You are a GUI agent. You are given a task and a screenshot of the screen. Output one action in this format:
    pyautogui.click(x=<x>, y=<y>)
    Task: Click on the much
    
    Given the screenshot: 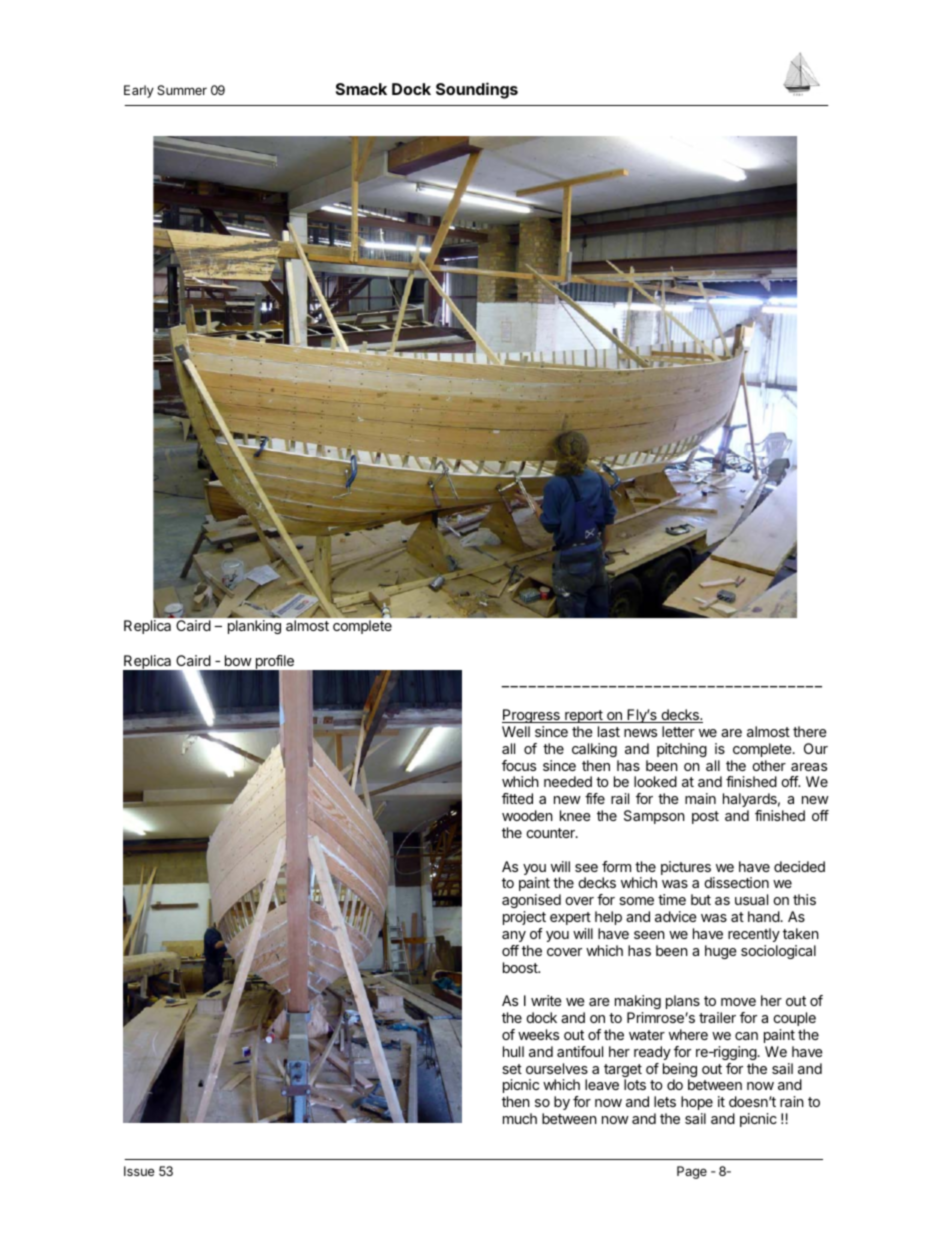 What is the action you would take?
    pyautogui.click(x=520, y=1118)
